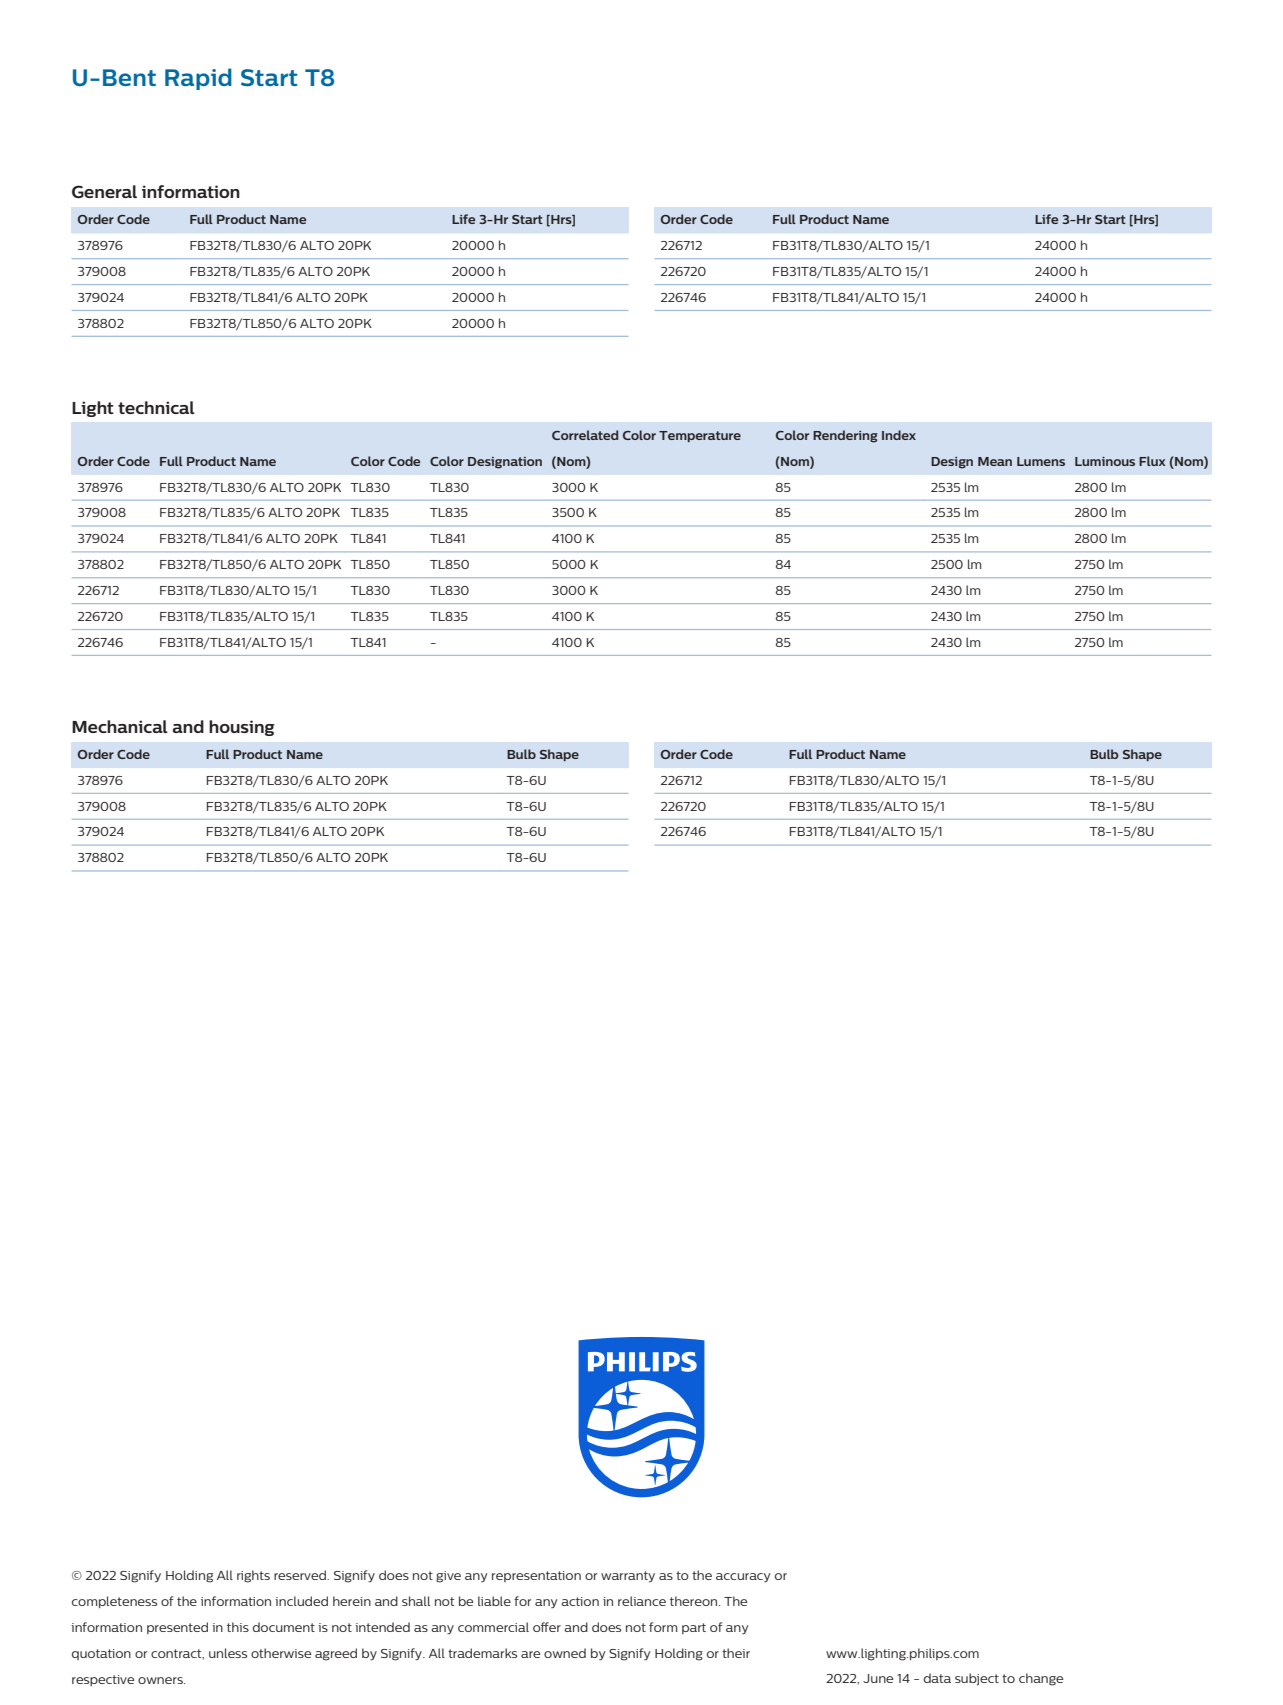 The height and width of the screenshot is (1705, 1283). Describe the element at coordinates (700, 436) in the screenshot. I see `Temperature` at that location.
